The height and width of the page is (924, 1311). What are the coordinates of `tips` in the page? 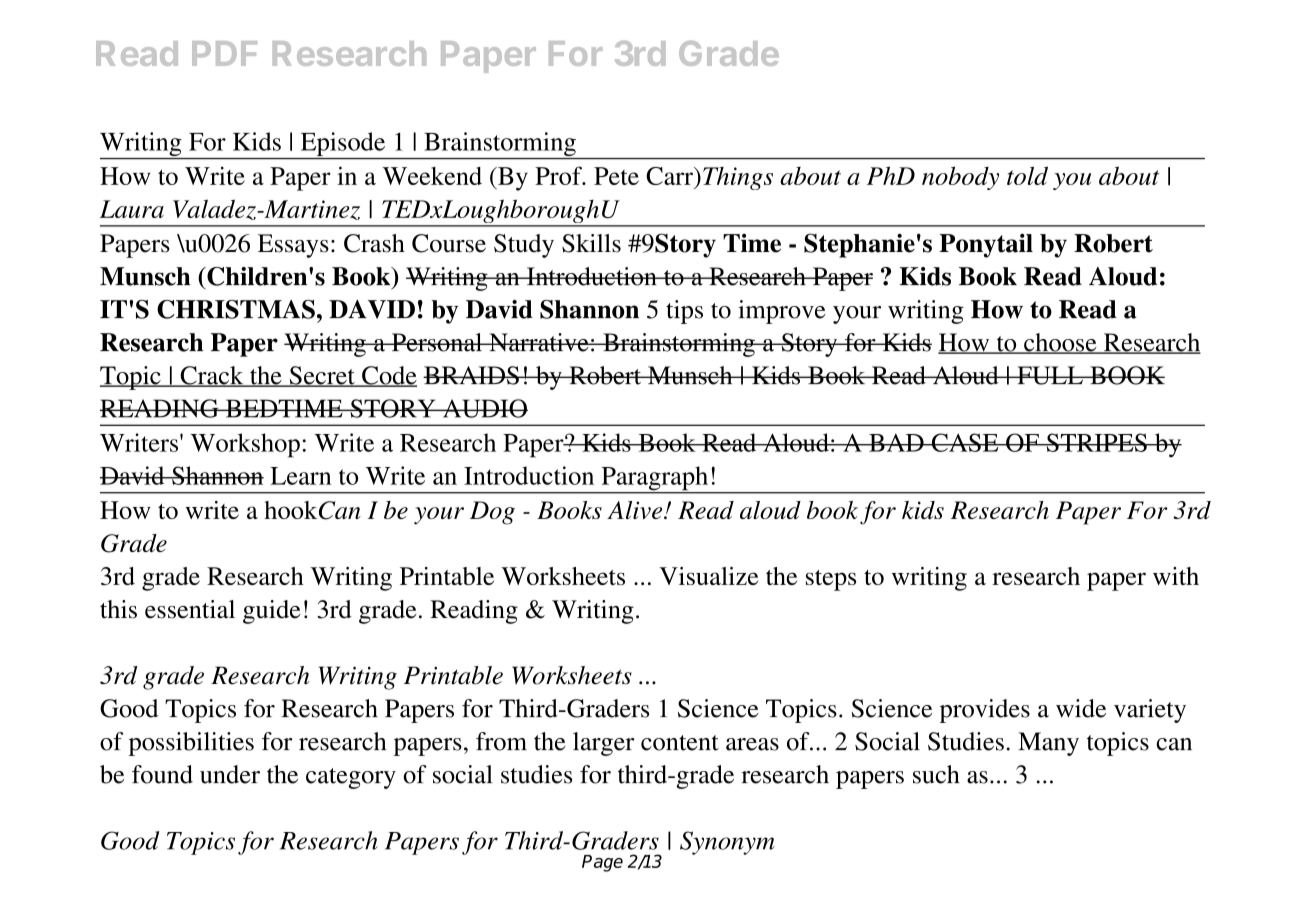 It's located at (684, 312).
